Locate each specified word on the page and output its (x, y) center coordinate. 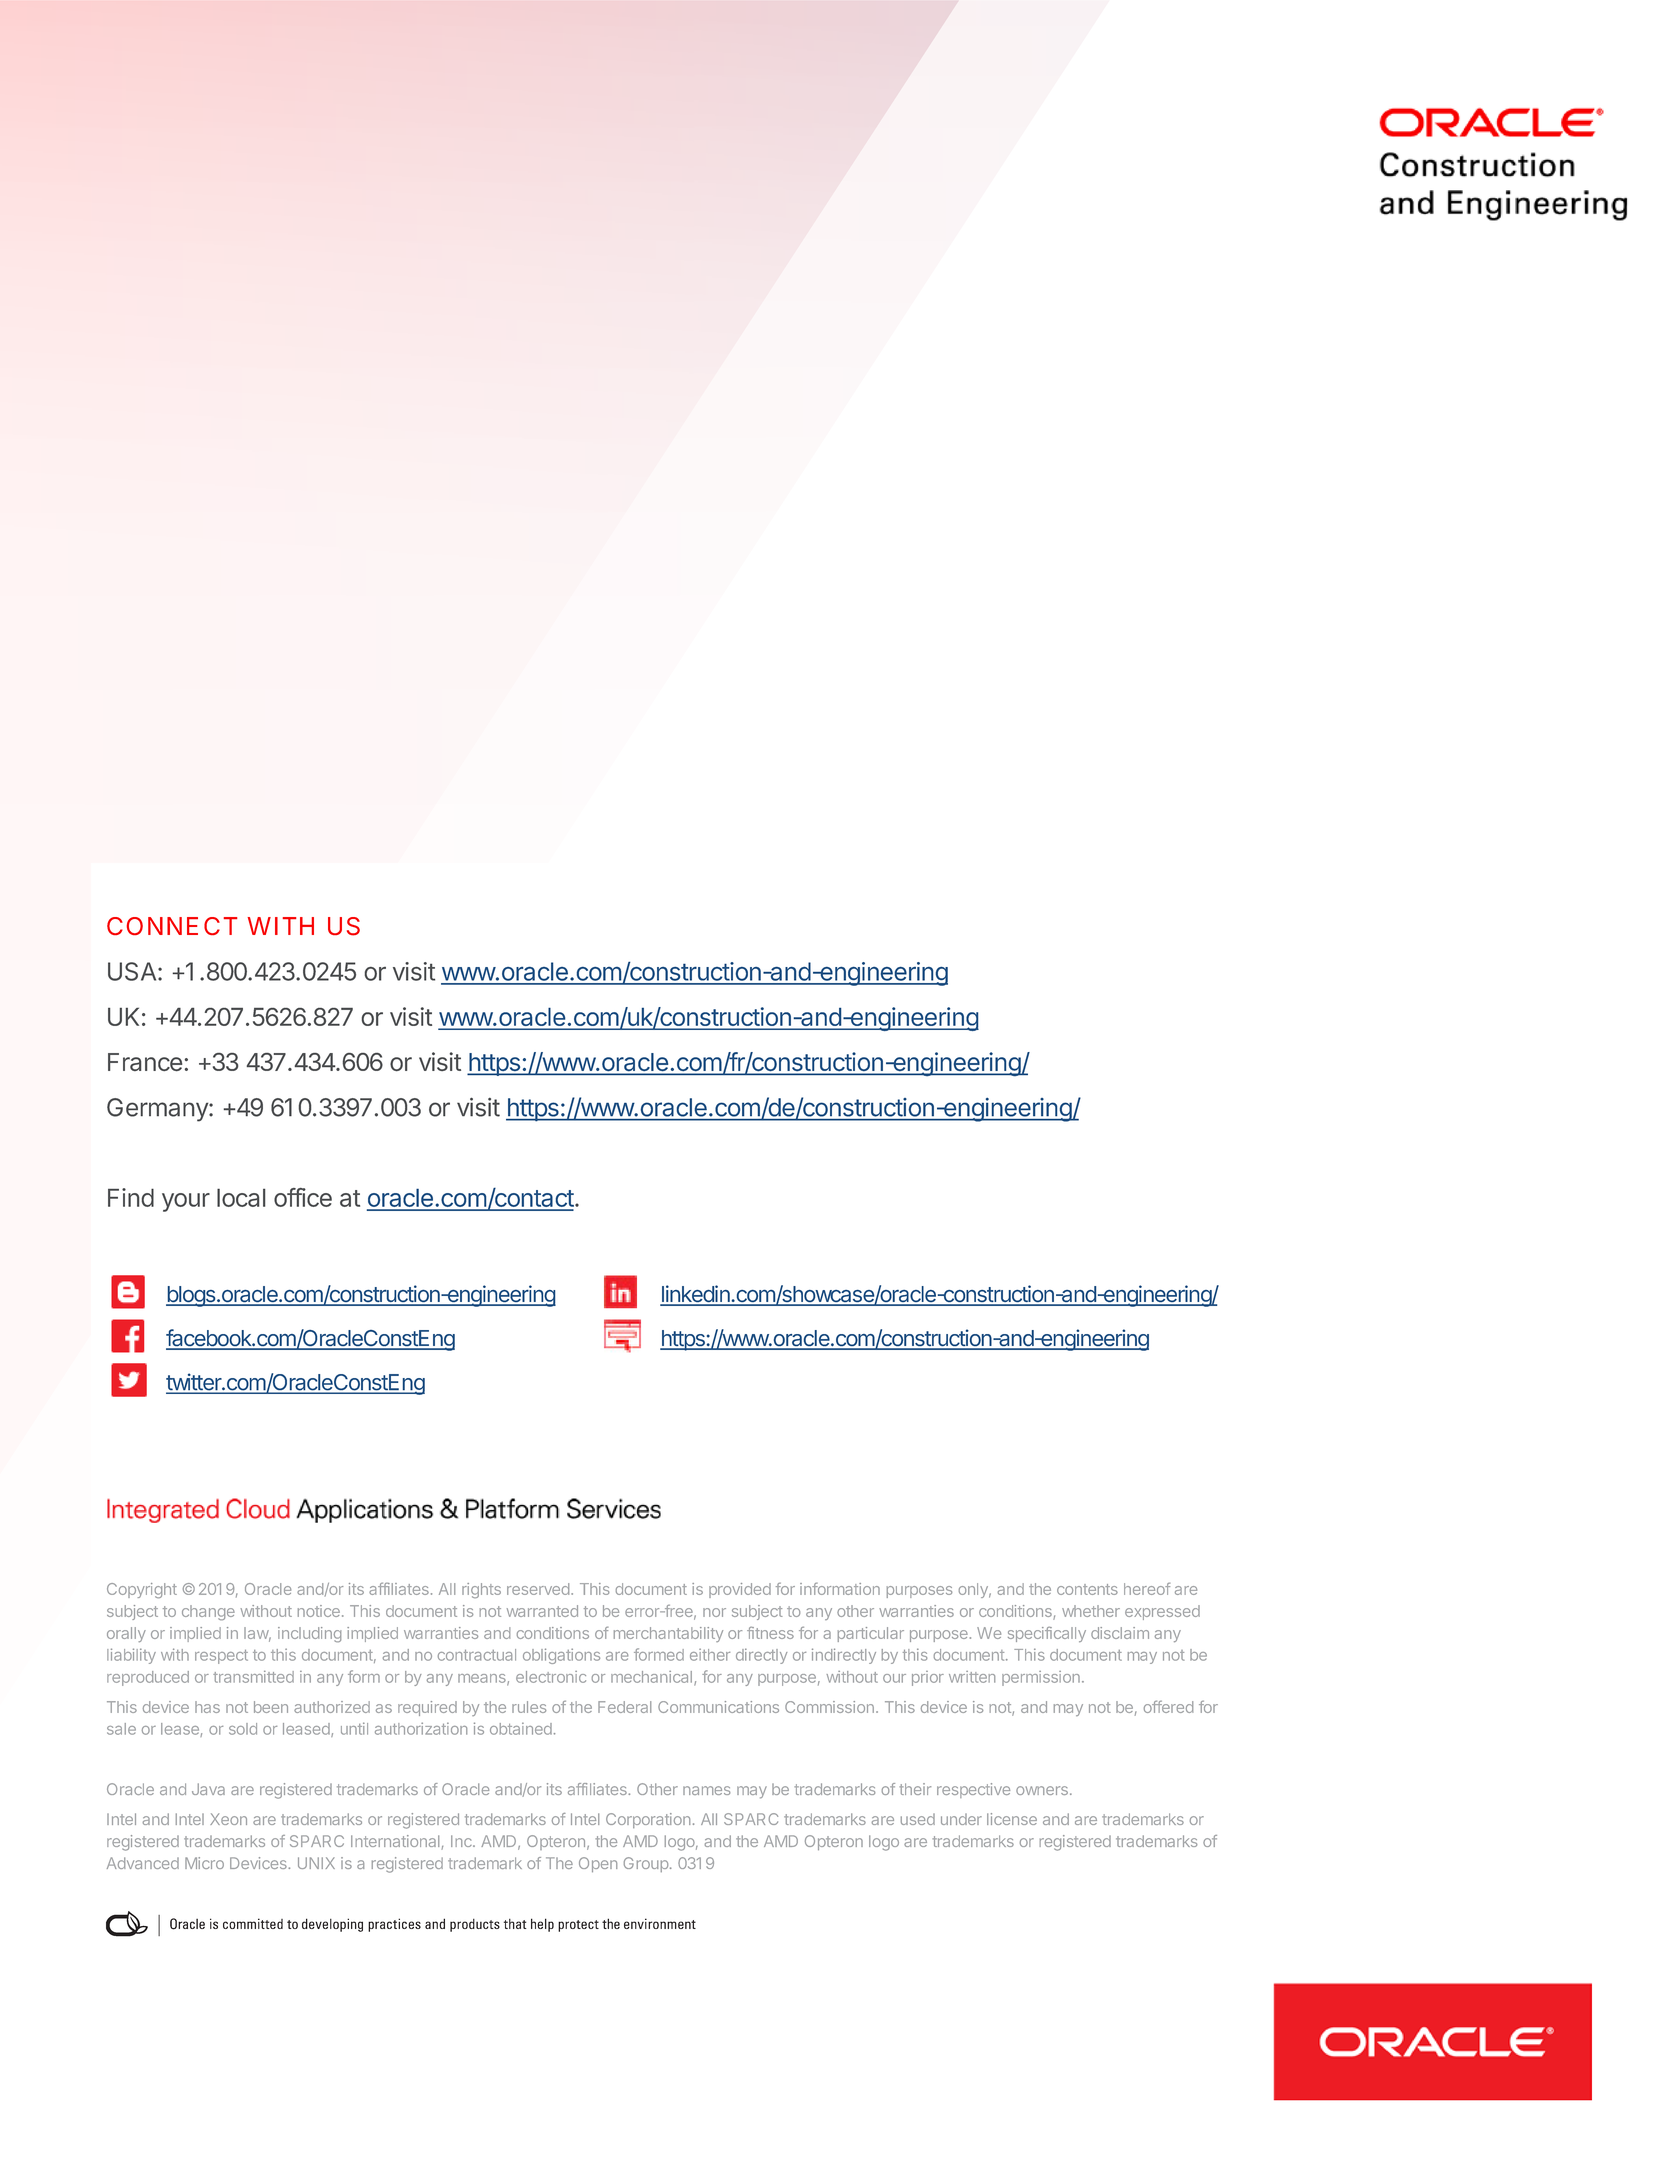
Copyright (142, 1590)
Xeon (228, 1819)
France (145, 1062)
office (303, 1197)
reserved (538, 1589)
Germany (158, 1110)
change (208, 1612)
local (241, 1197)
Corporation (648, 1820)
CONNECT (172, 926)
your (186, 1202)
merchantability (668, 1634)
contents (1087, 1589)
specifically (1047, 1634)
